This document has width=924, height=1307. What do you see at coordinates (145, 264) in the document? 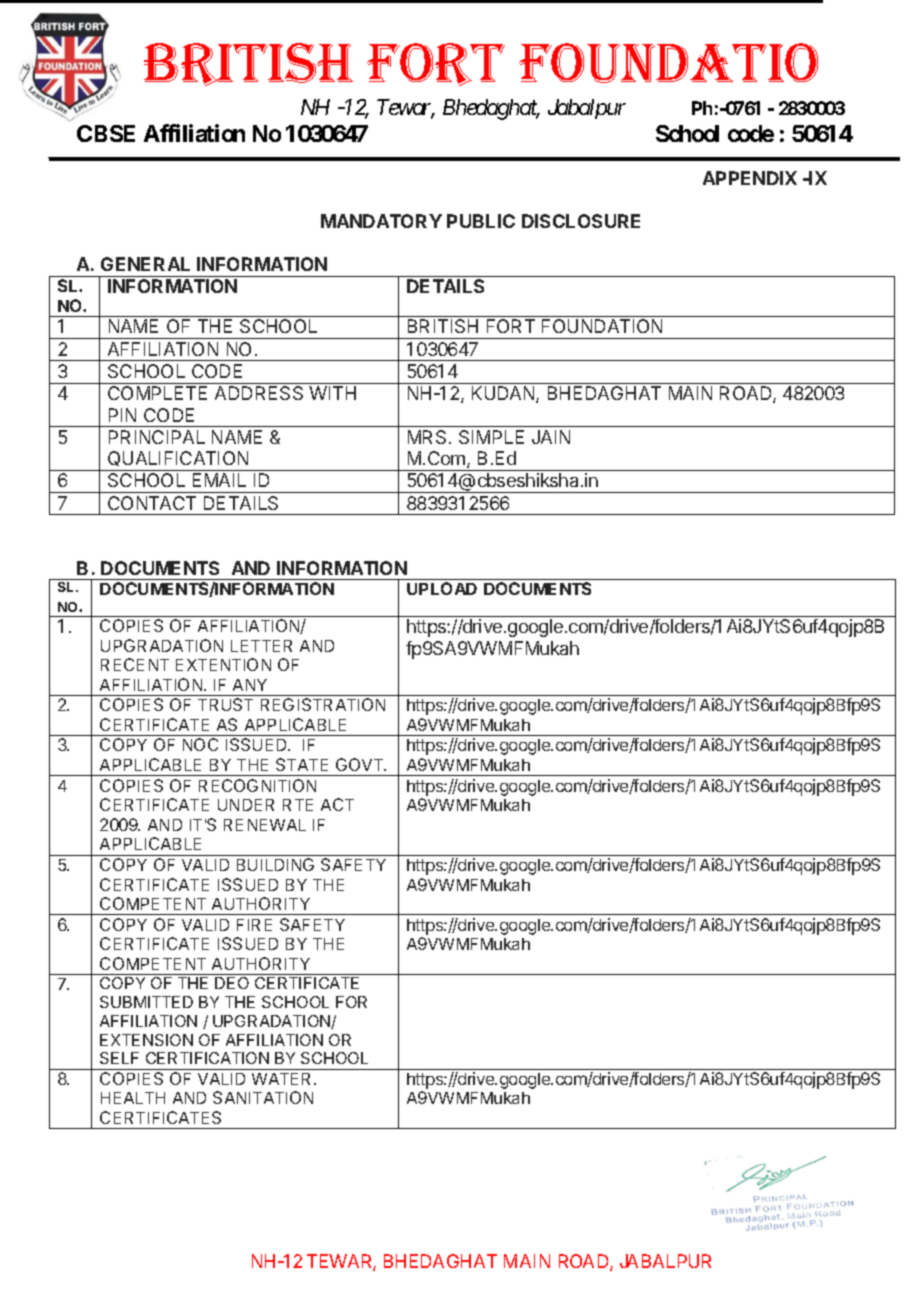
I see `GENERAL` at bounding box center [145, 264].
